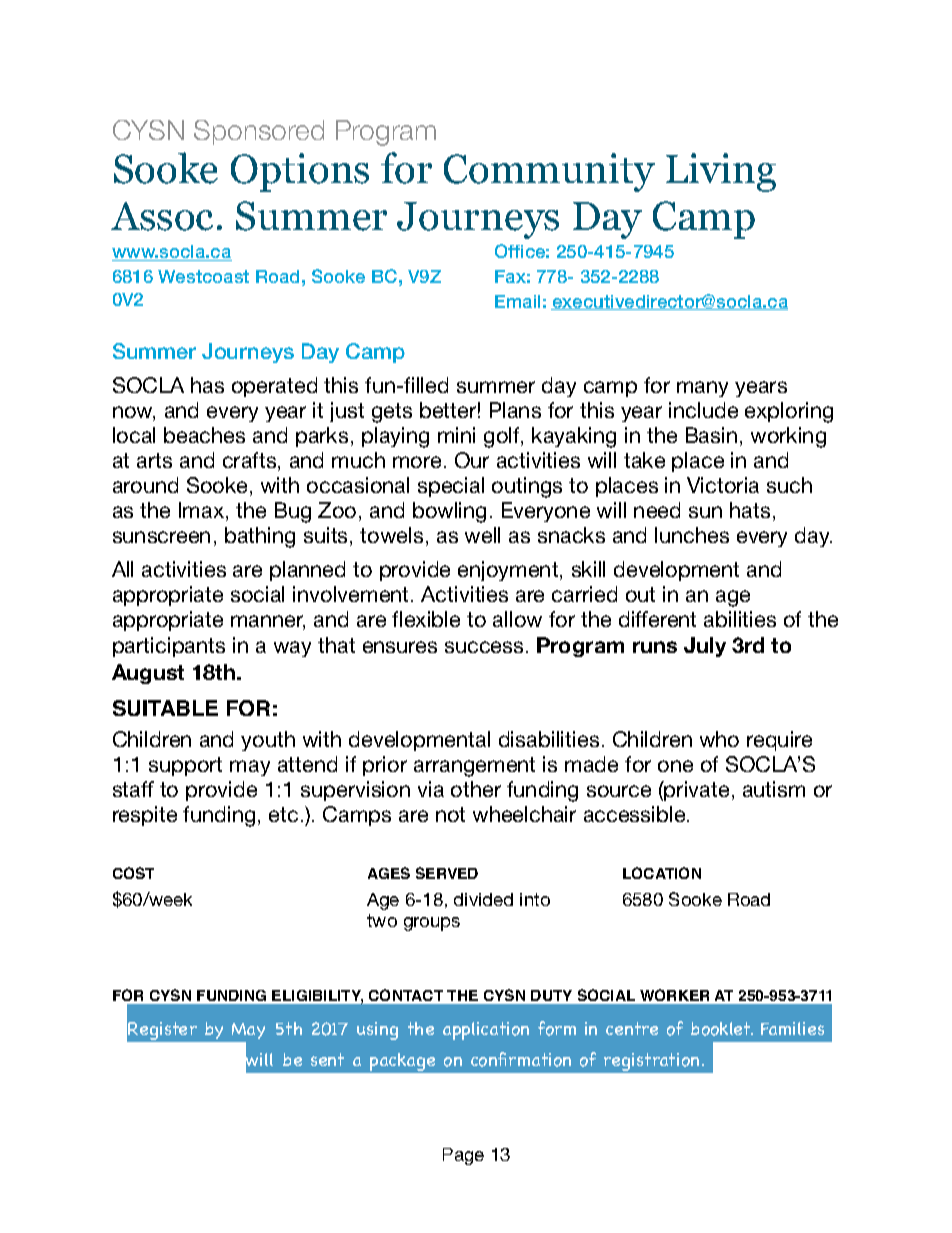 This page has width=952, height=1233. Describe the element at coordinates (259, 132) in the page. I see `Sponsored` at that location.
